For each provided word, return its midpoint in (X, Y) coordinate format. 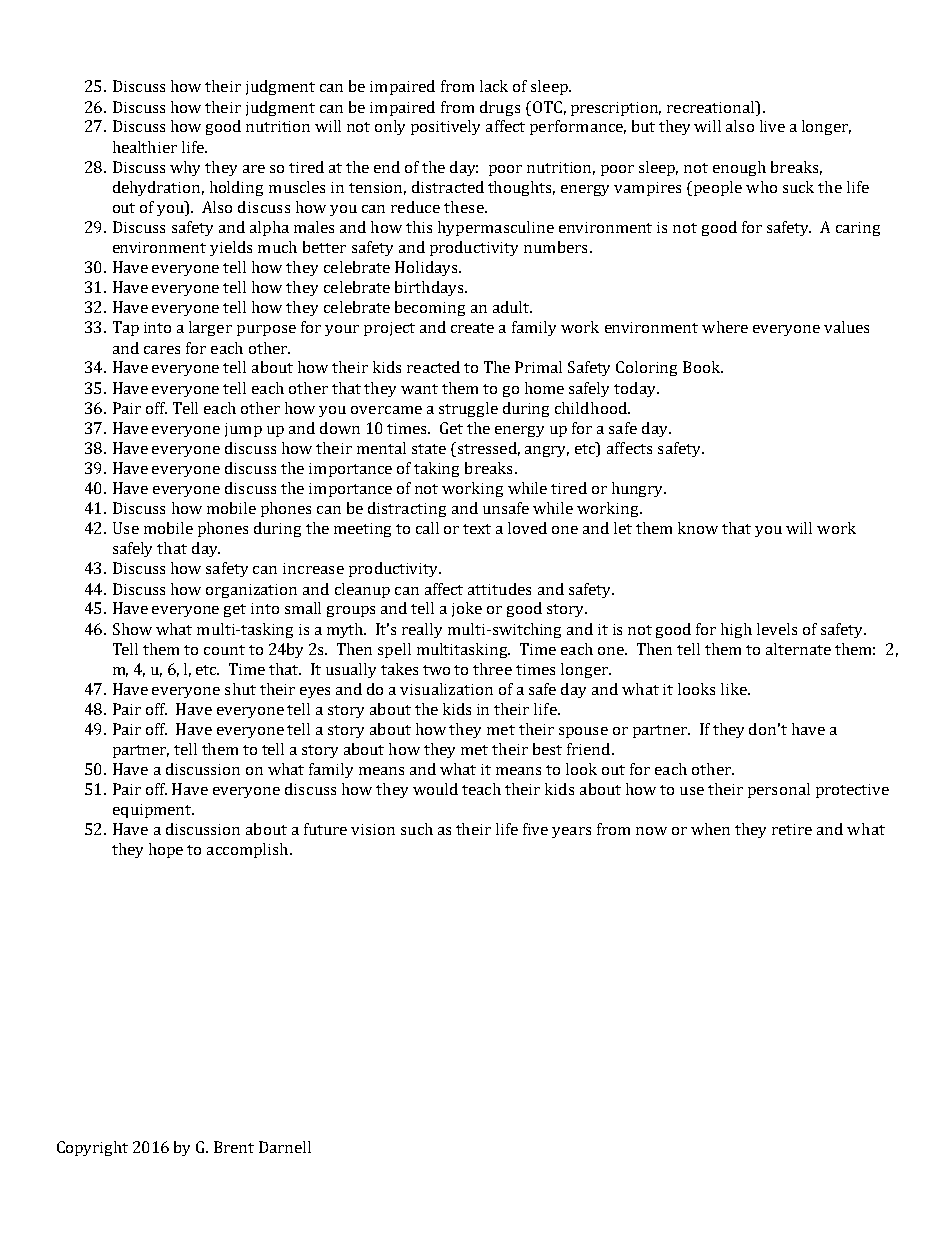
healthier (145, 147)
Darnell (285, 1147)
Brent (234, 1147)
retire (792, 829)
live (772, 126)
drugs (500, 108)
